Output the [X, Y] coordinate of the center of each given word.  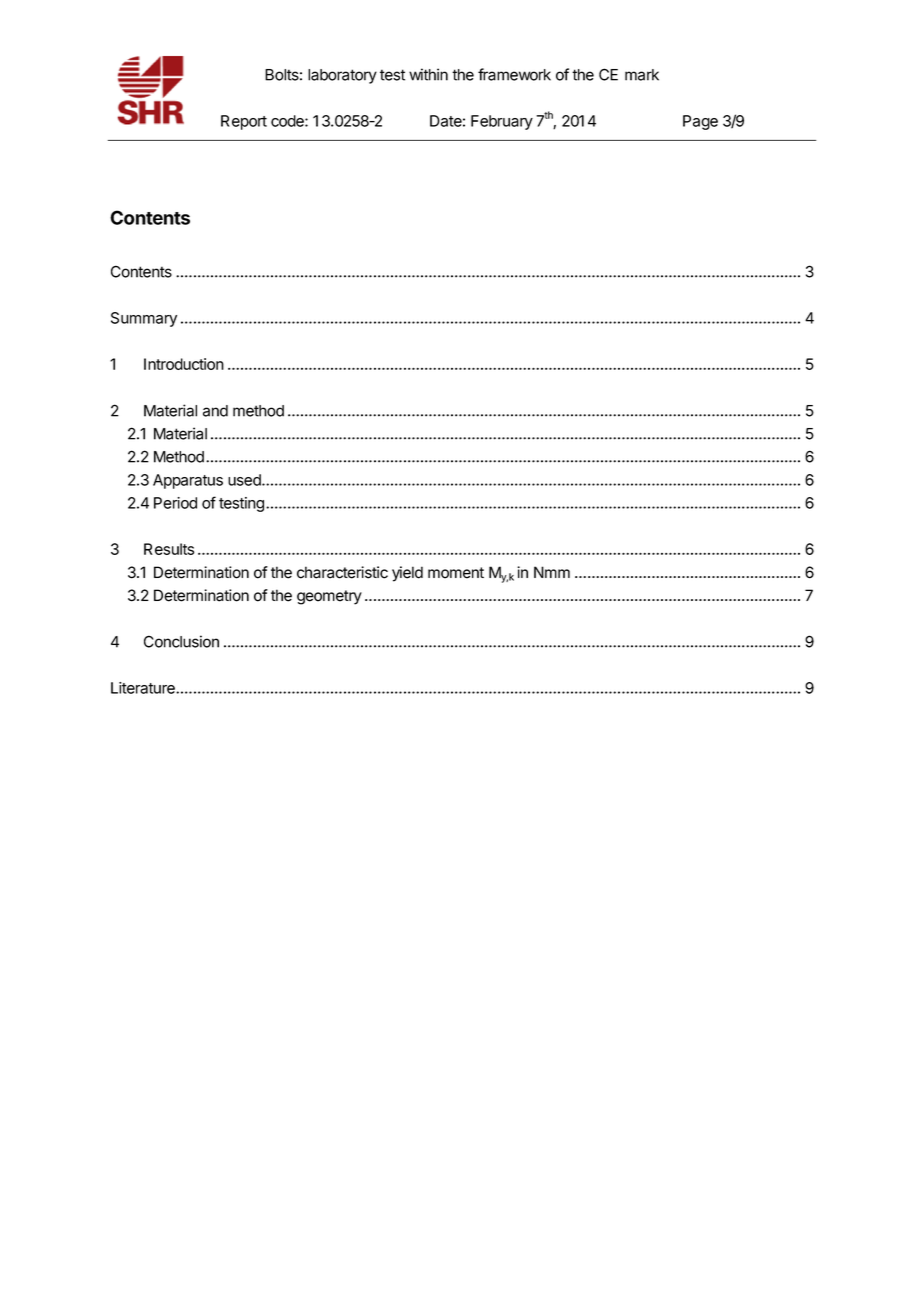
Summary [144, 319]
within [428, 74]
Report [244, 122]
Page [700, 122]
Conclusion [181, 641]
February [502, 122]
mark [642, 75]
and [215, 411]
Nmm [552, 572]
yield [407, 574]
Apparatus [188, 481]
